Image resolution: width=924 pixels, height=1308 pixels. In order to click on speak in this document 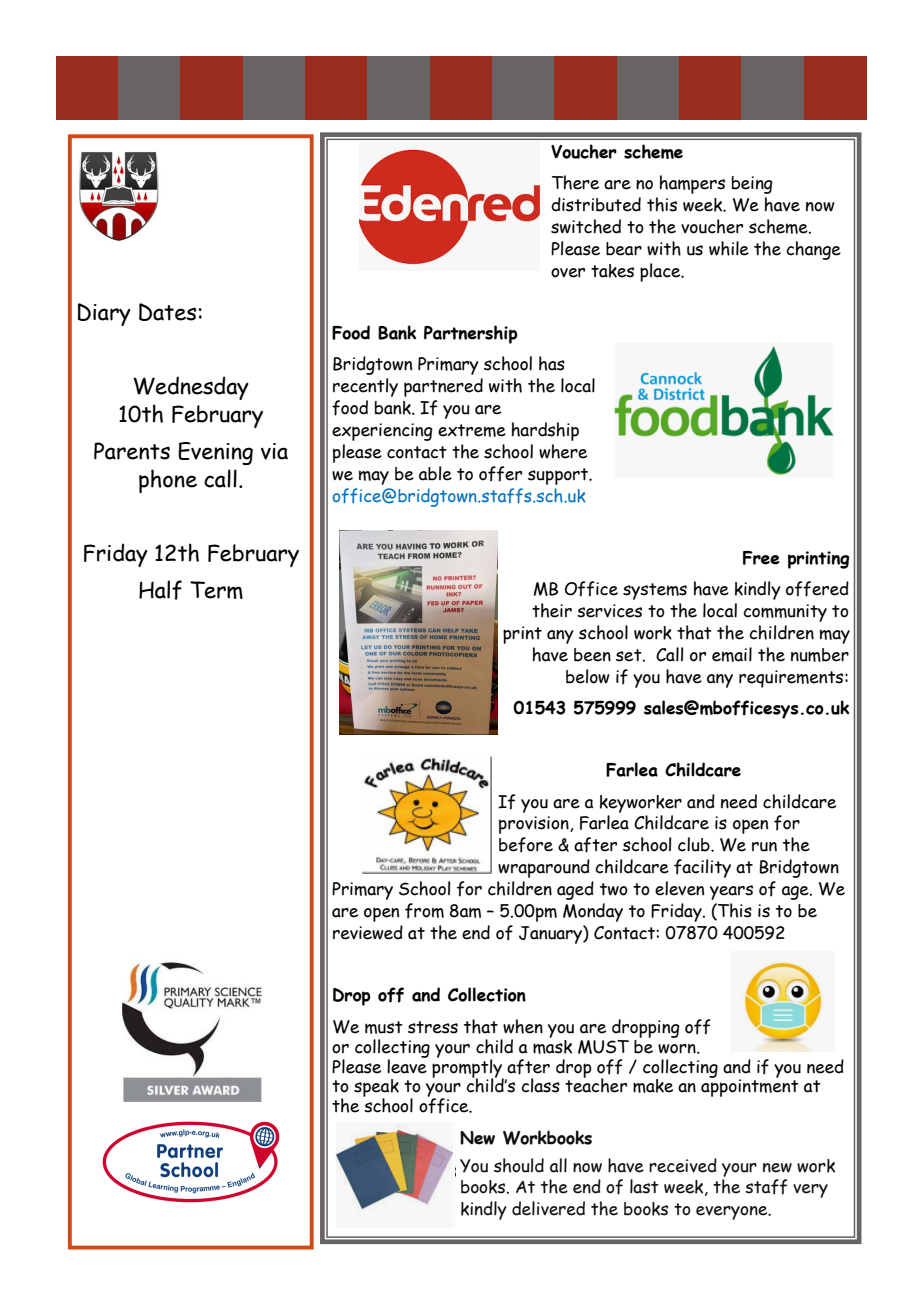, I will do `click(376, 1089)`.
